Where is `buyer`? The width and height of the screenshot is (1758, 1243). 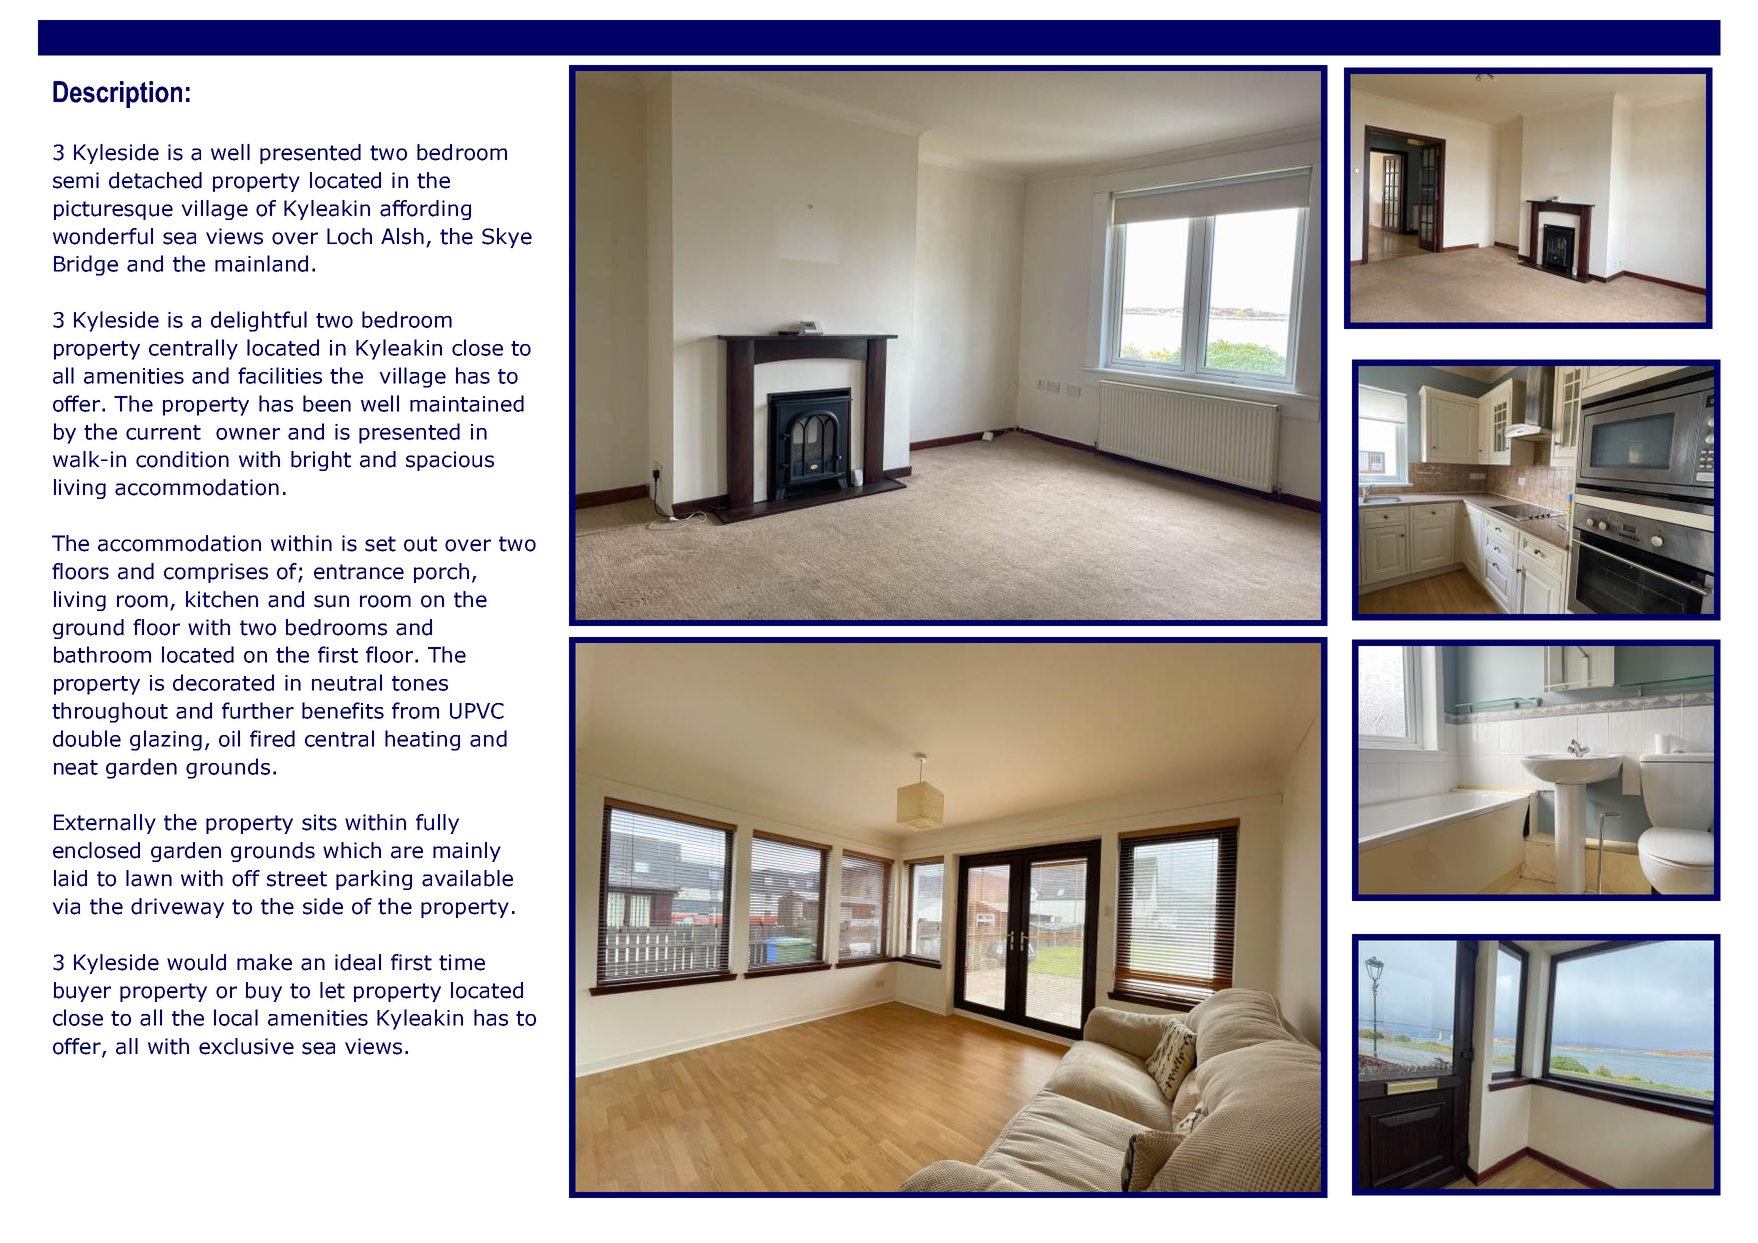 buyer is located at coordinates (82, 992).
